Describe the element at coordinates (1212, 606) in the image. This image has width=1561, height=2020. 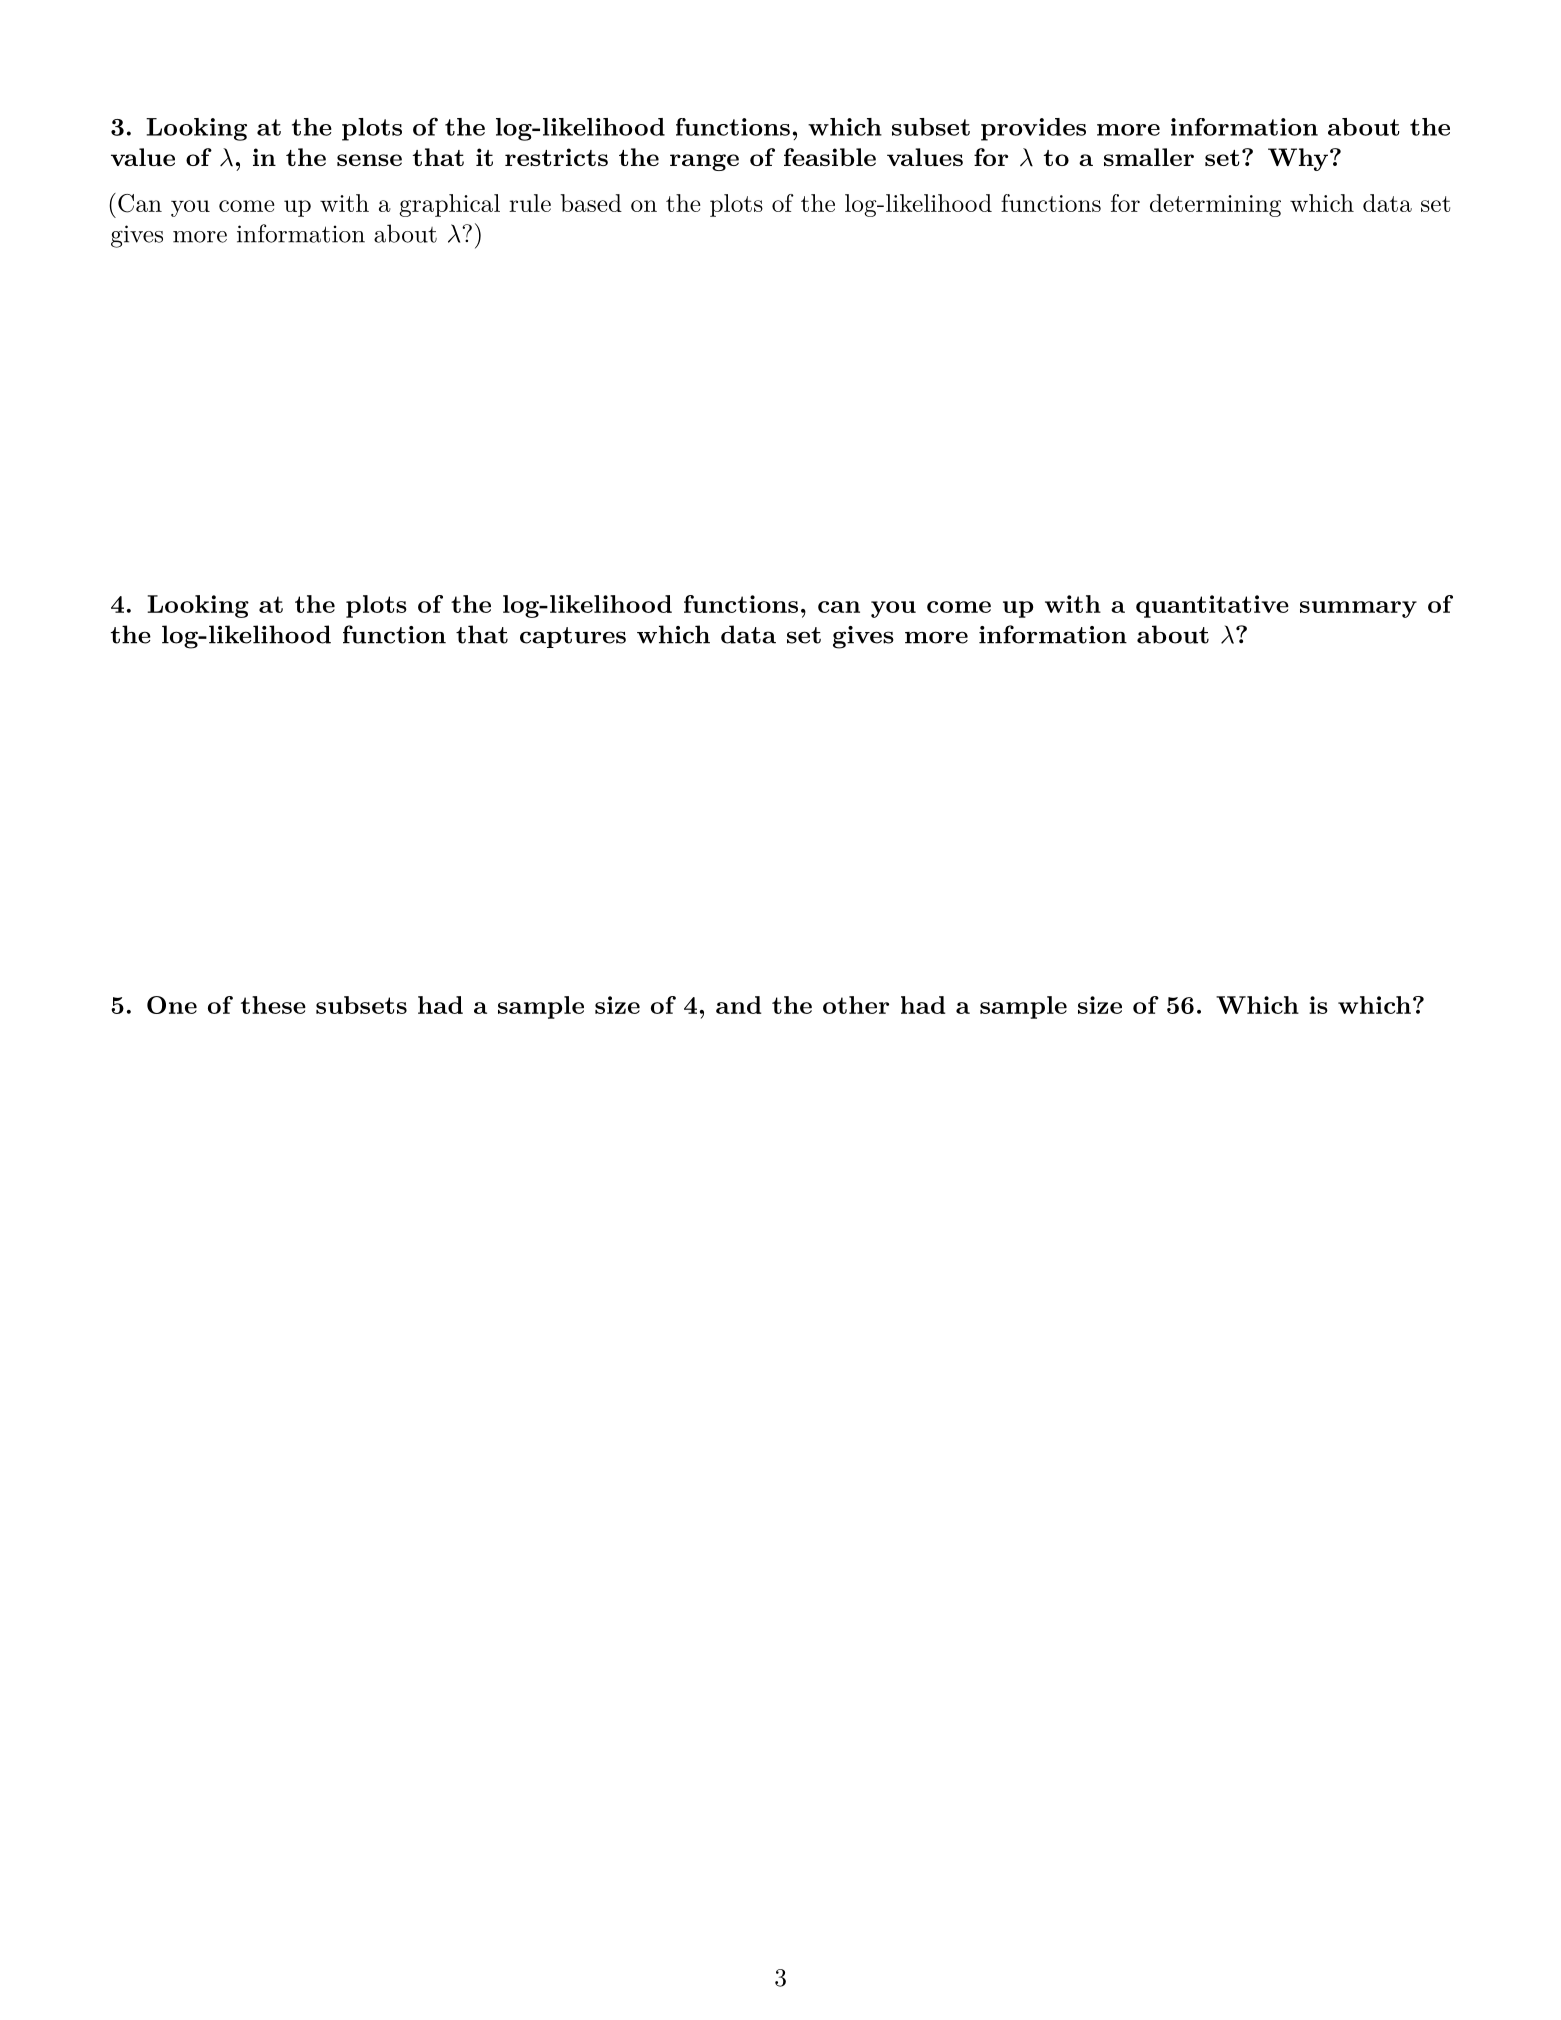
I see `quantitative` at that location.
